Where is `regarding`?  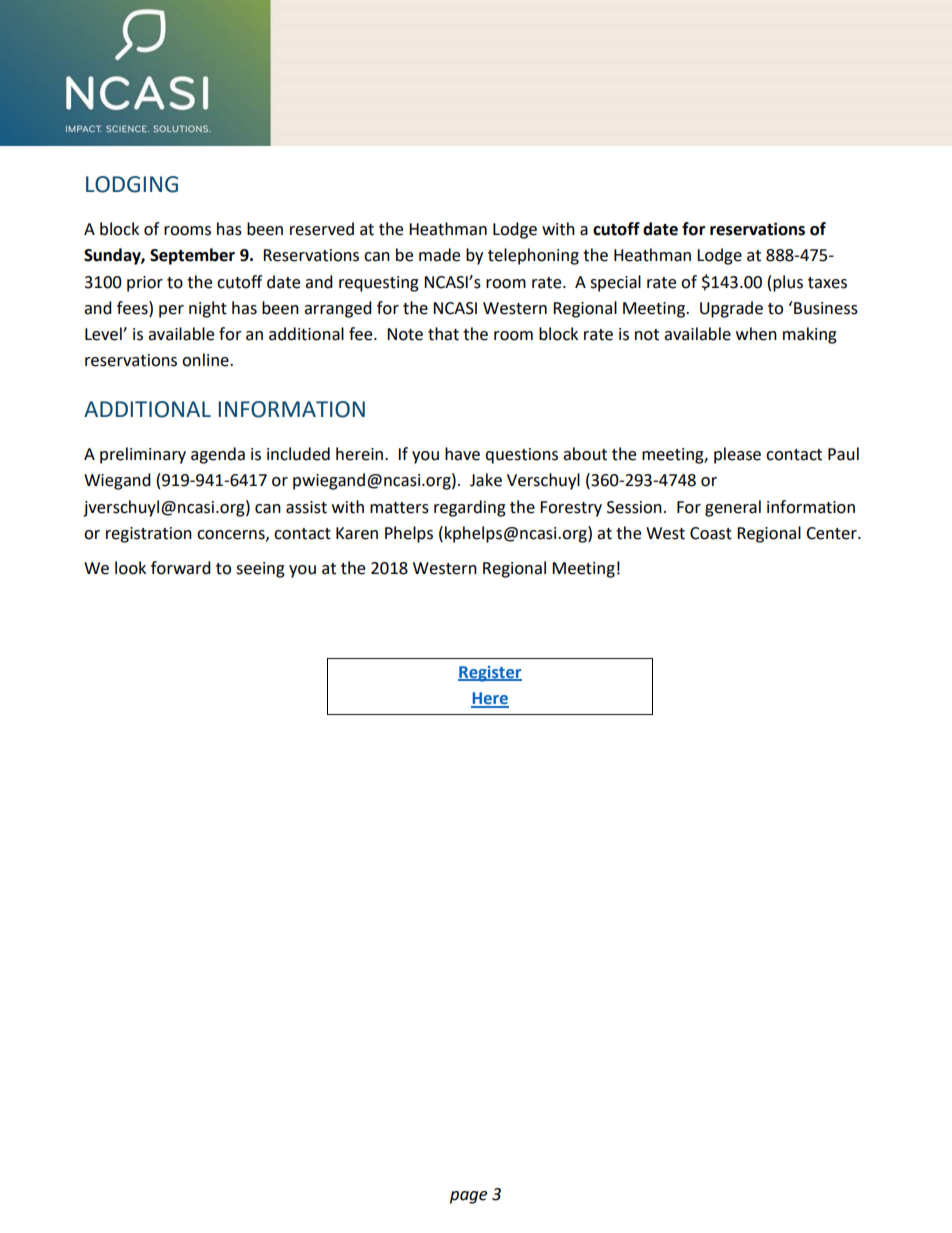
regarding is located at coordinates (470, 508).
